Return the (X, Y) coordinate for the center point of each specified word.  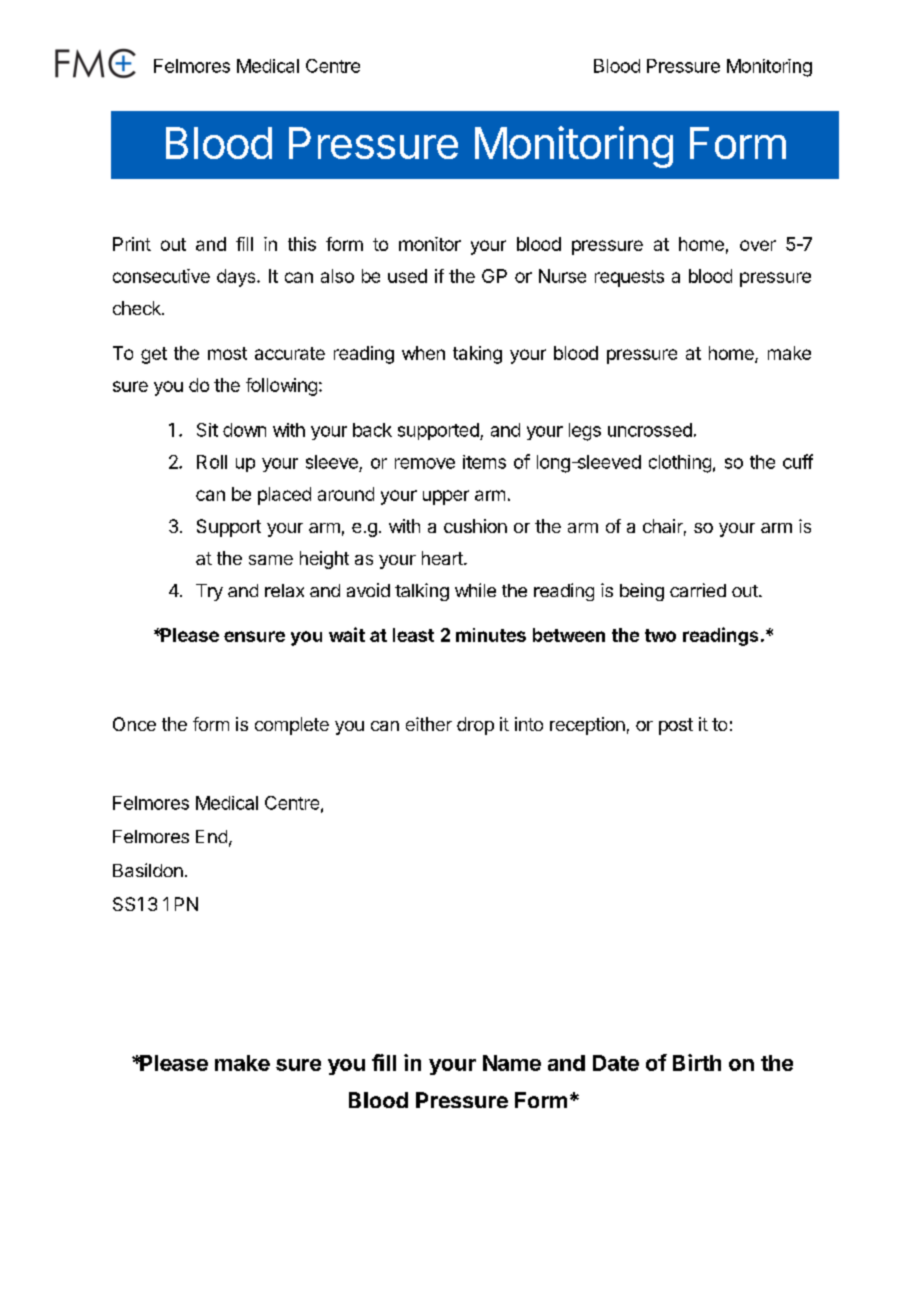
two (660, 635)
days (237, 278)
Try (209, 592)
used (407, 276)
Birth (697, 1062)
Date (616, 1063)
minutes (491, 635)
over (758, 245)
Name (512, 1063)
